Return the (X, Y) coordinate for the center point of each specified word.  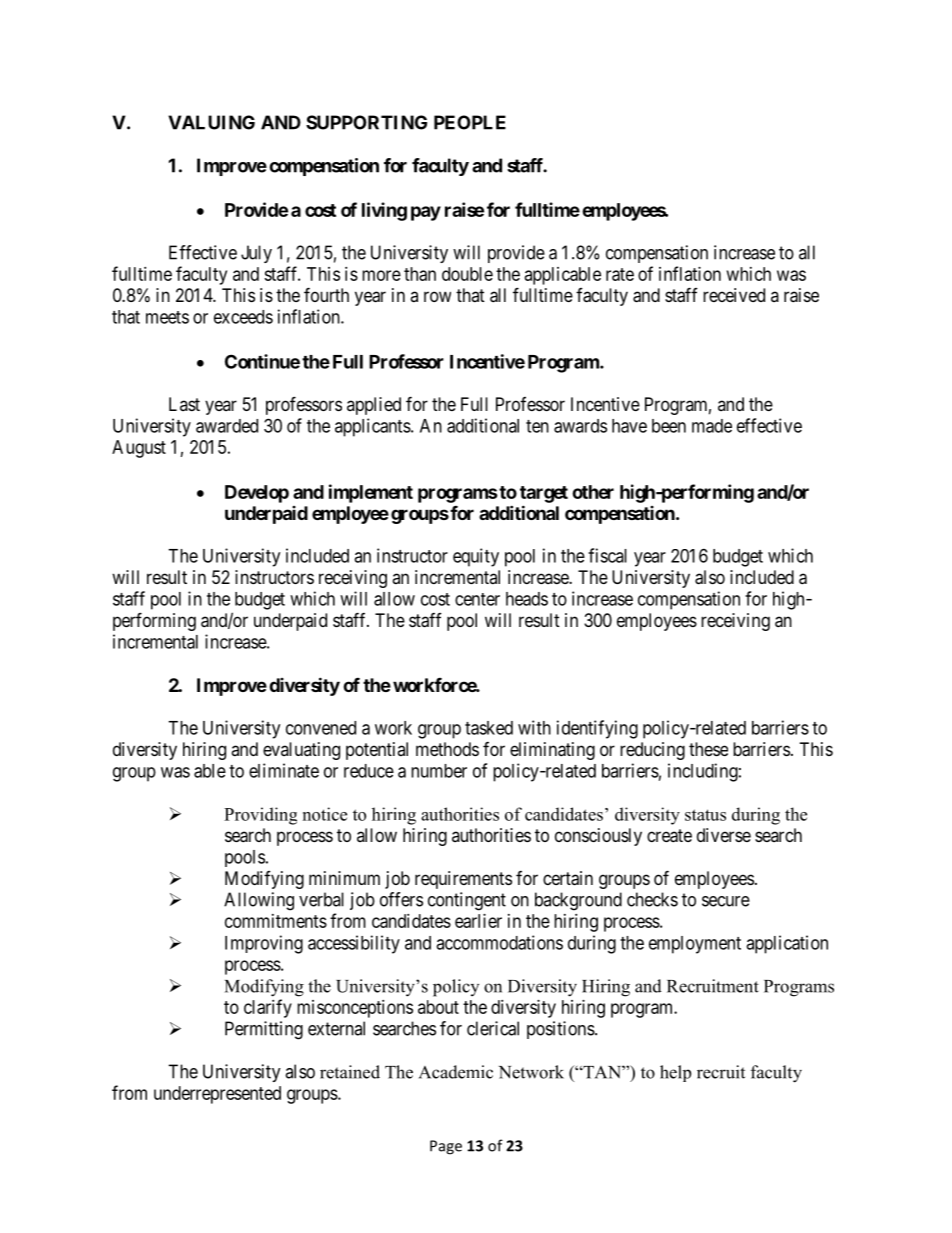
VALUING (211, 122)
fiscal (607, 555)
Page (446, 1147)
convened (321, 728)
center (477, 599)
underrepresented (217, 1095)
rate (620, 274)
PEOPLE (470, 122)
